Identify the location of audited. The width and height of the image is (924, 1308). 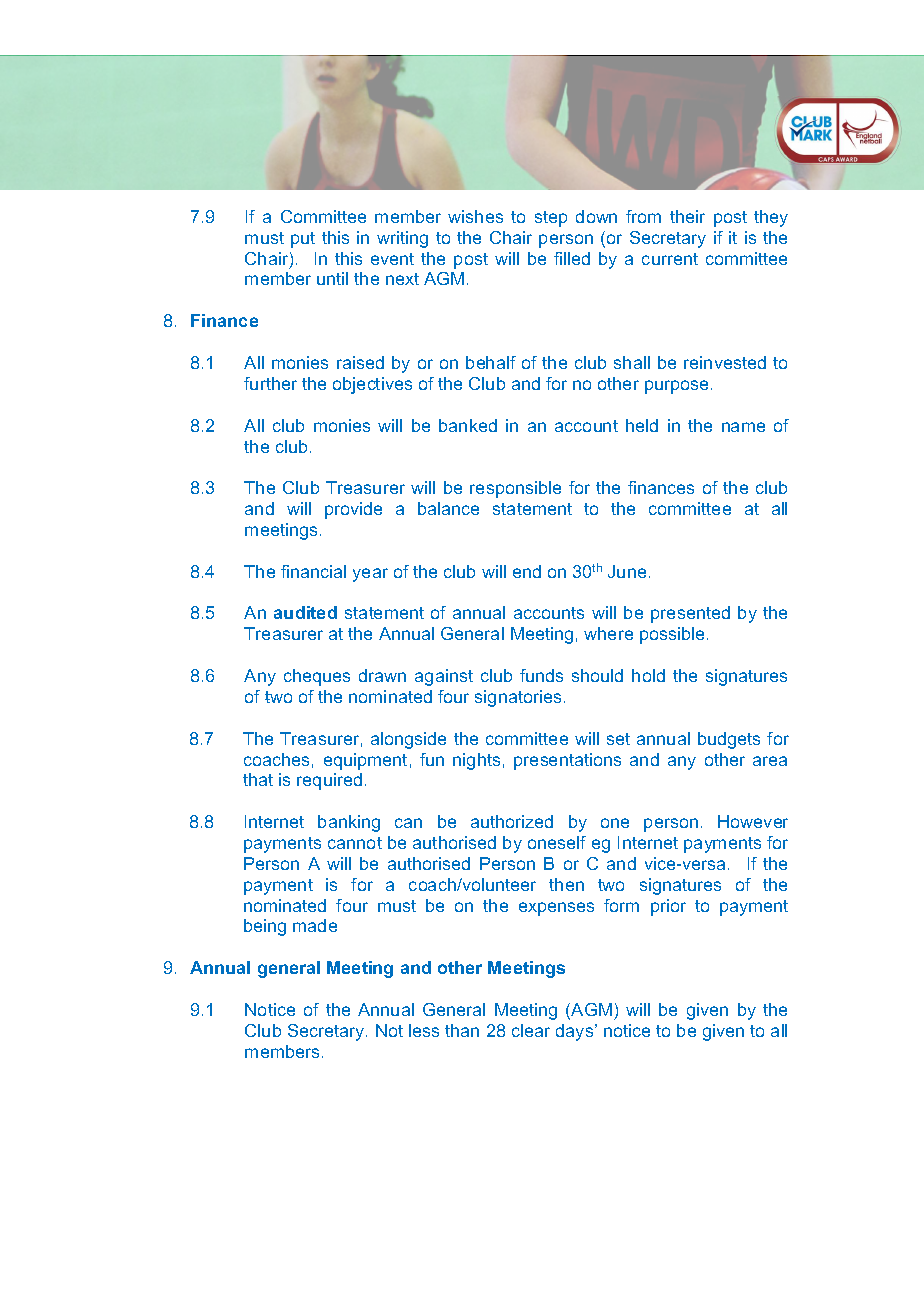
(305, 612).
